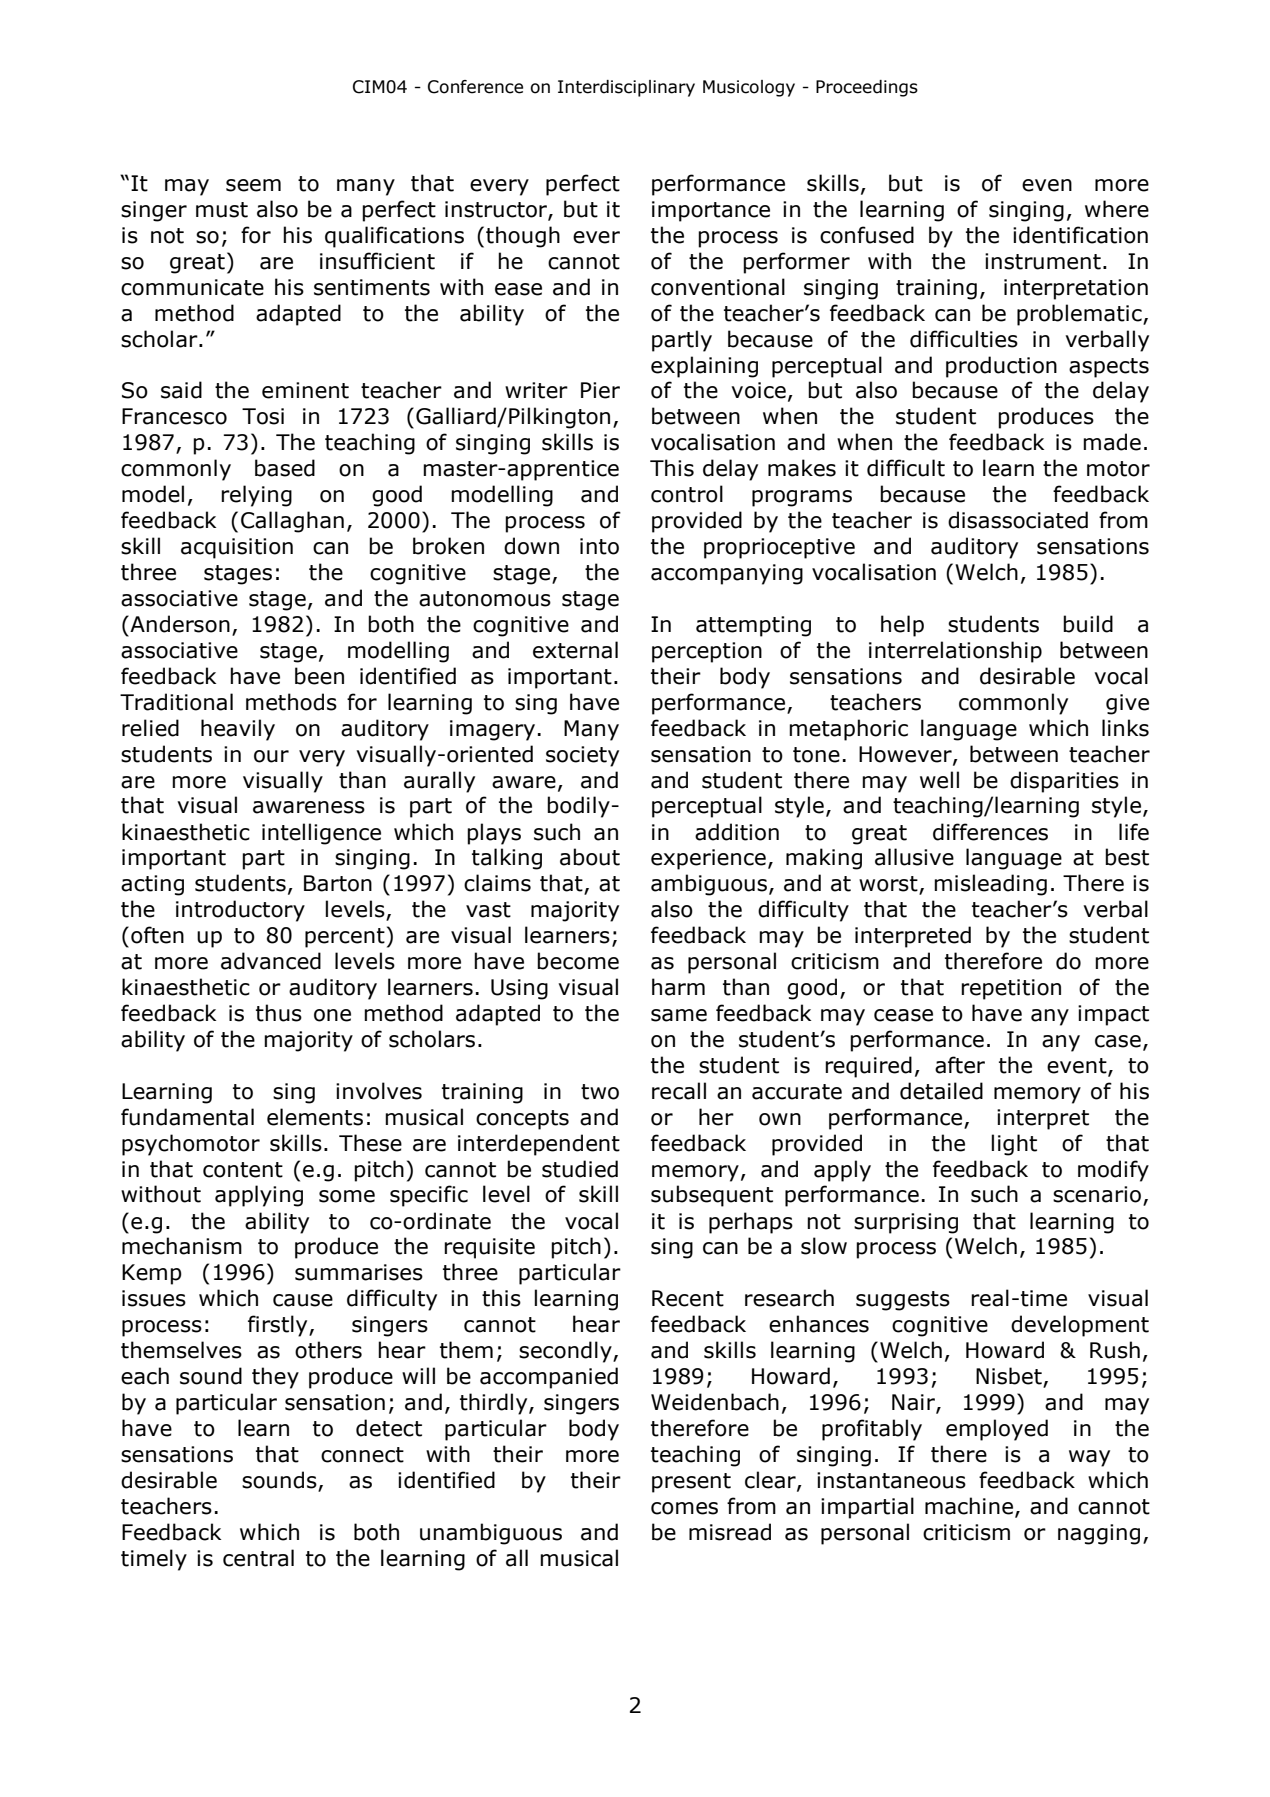 This image has width=1270, height=1797. Describe the element at coordinates (258, 1558) in the image. I see `central` at that location.
